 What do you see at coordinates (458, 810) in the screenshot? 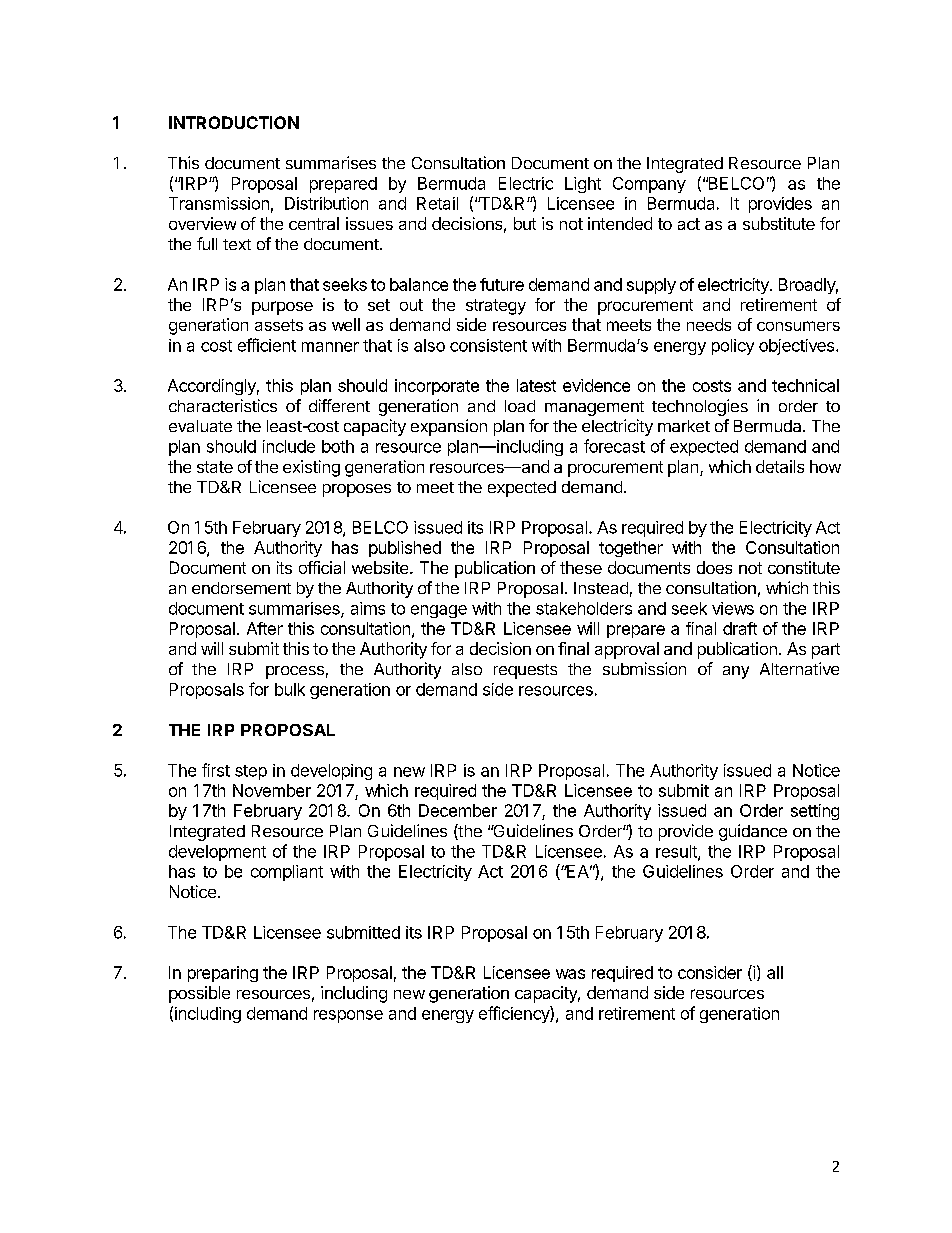
I see `December` at bounding box center [458, 810].
